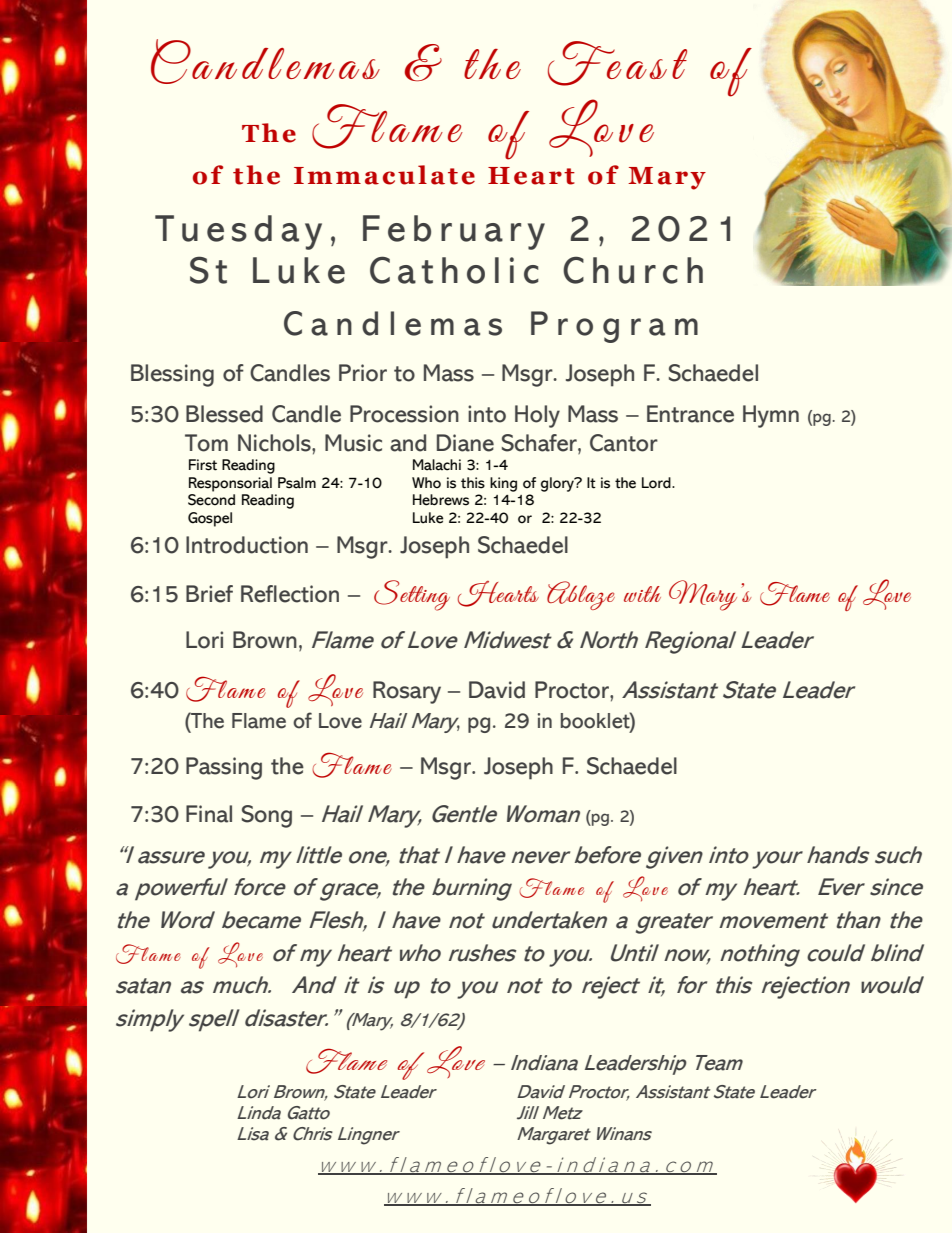  Describe the element at coordinates (224, 768) in the screenshot. I see `Passing` at that location.
